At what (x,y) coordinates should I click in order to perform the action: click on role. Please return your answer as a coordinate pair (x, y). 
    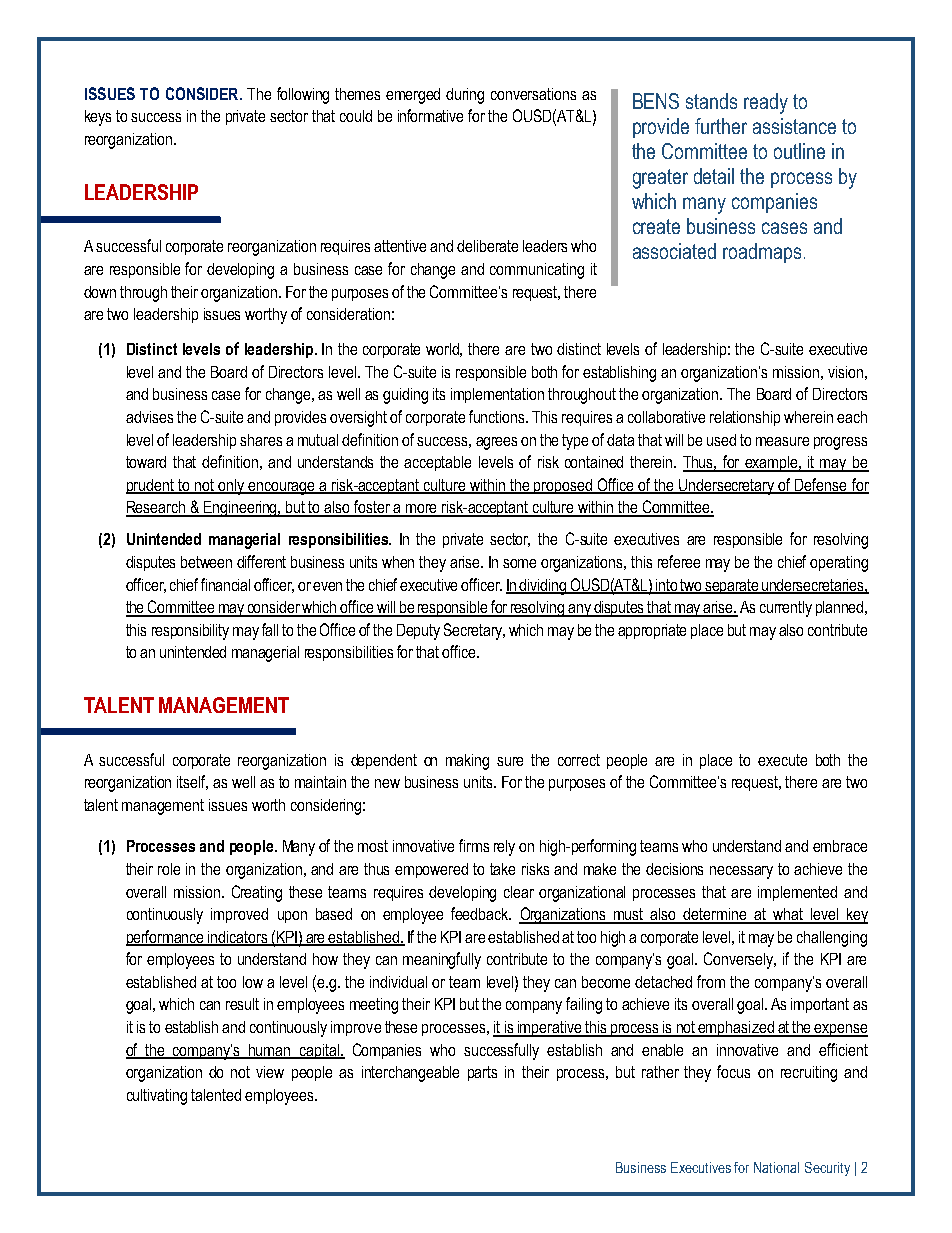
    Looking at the image, I should click on (169, 869).
